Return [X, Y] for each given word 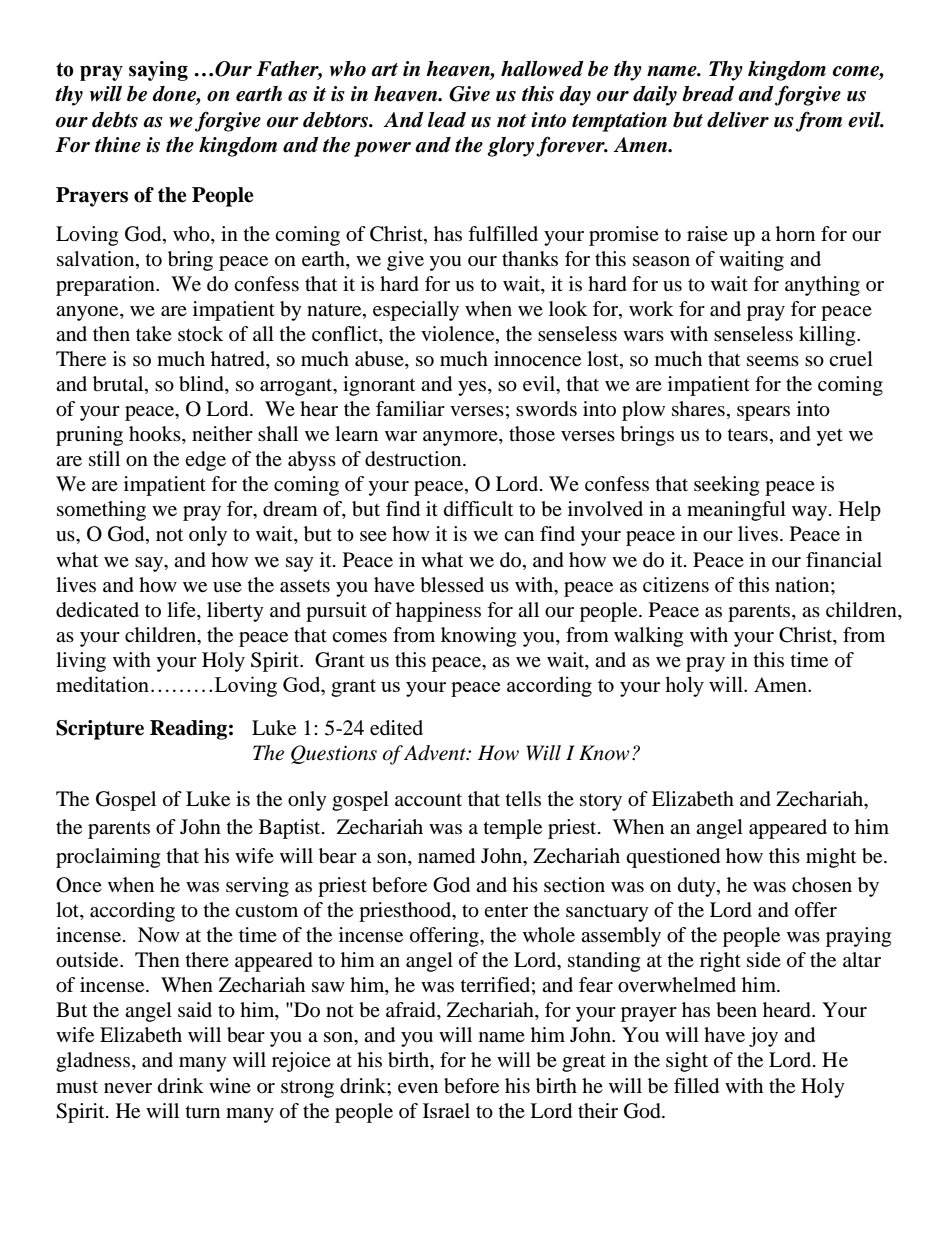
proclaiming [108, 858]
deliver [738, 120]
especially [416, 311]
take [154, 334]
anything [822, 286]
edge [205, 461]
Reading [188, 730]
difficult [478, 509]
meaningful [736, 511]
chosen [822, 885]
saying [158, 71]
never [128, 1088]
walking [648, 637]
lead [447, 120]
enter [506, 911]
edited [396, 728]
